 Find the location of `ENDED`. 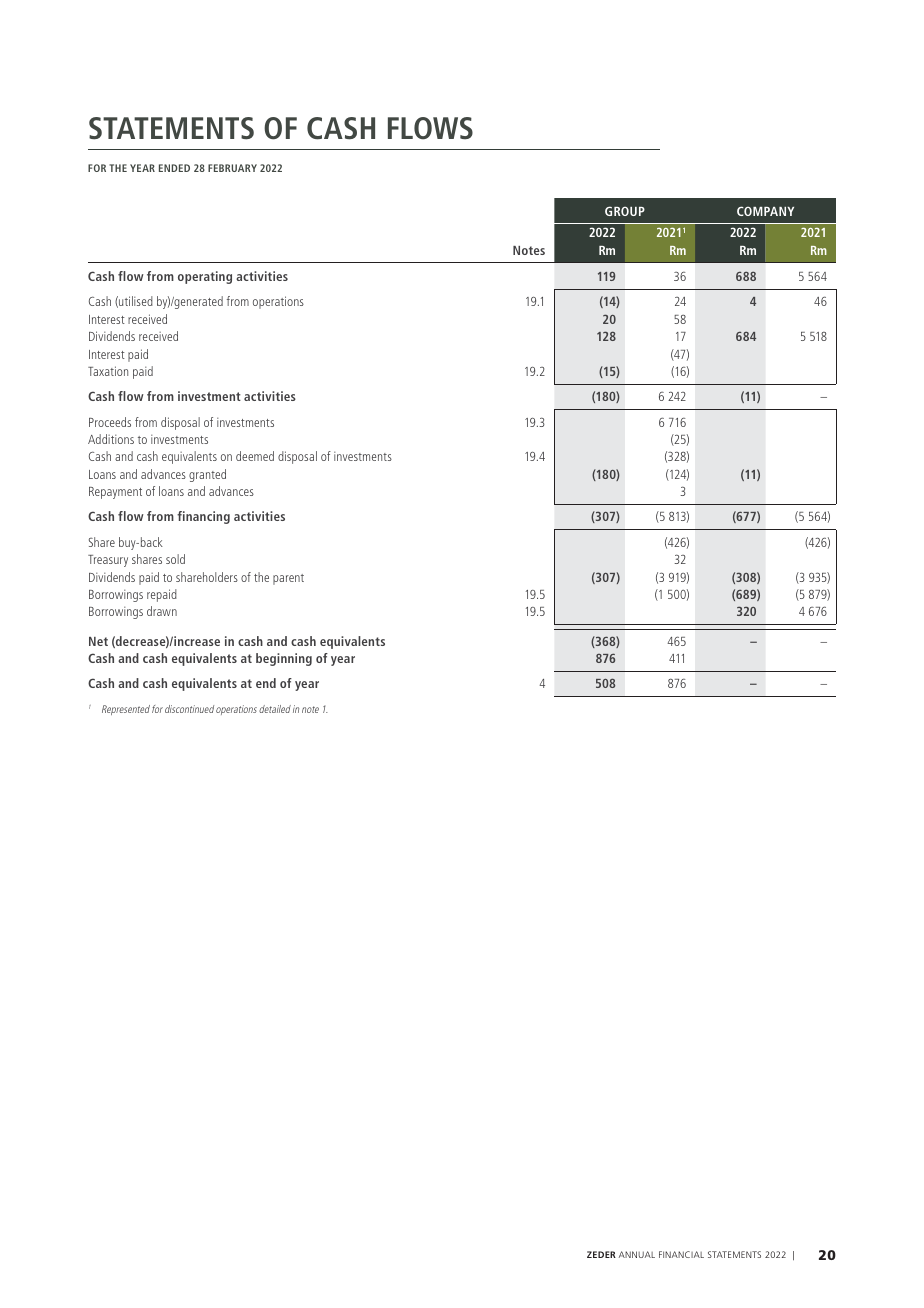

ENDED is located at coordinates (174, 168).
